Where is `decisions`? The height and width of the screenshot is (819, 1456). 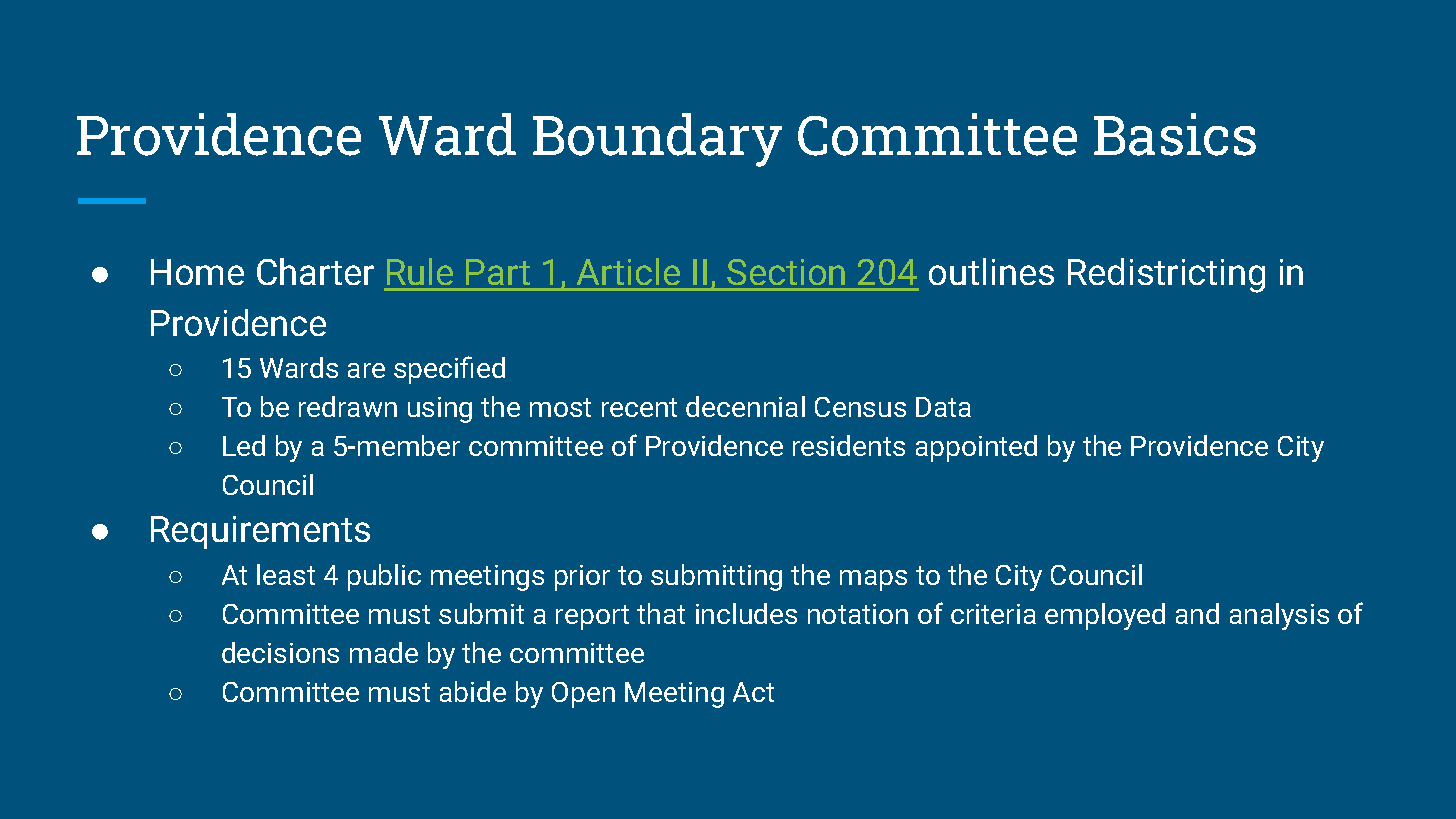
decisions is located at coordinates (280, 652).
